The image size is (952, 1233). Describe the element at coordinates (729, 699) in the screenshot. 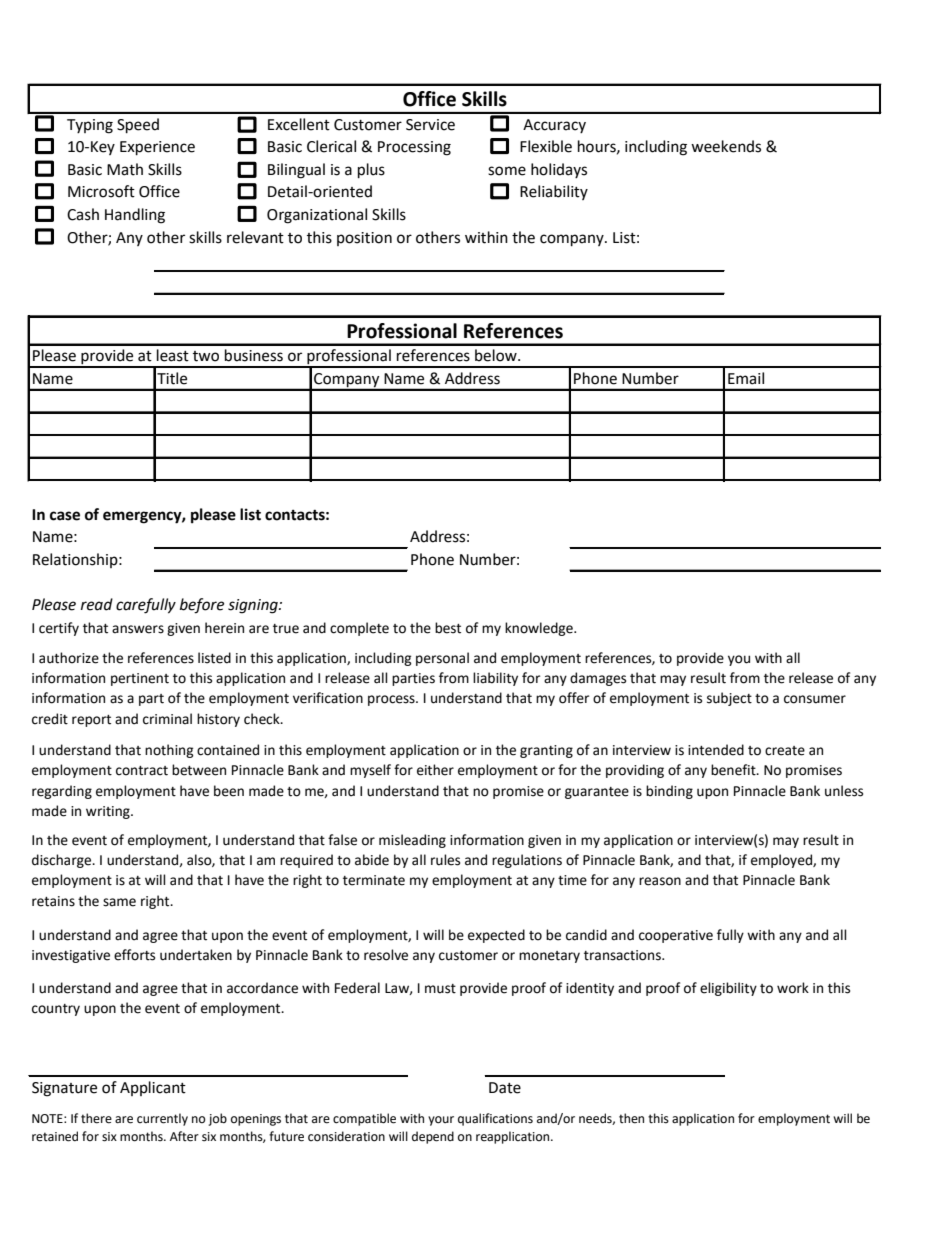

I see `subject` at that location.
